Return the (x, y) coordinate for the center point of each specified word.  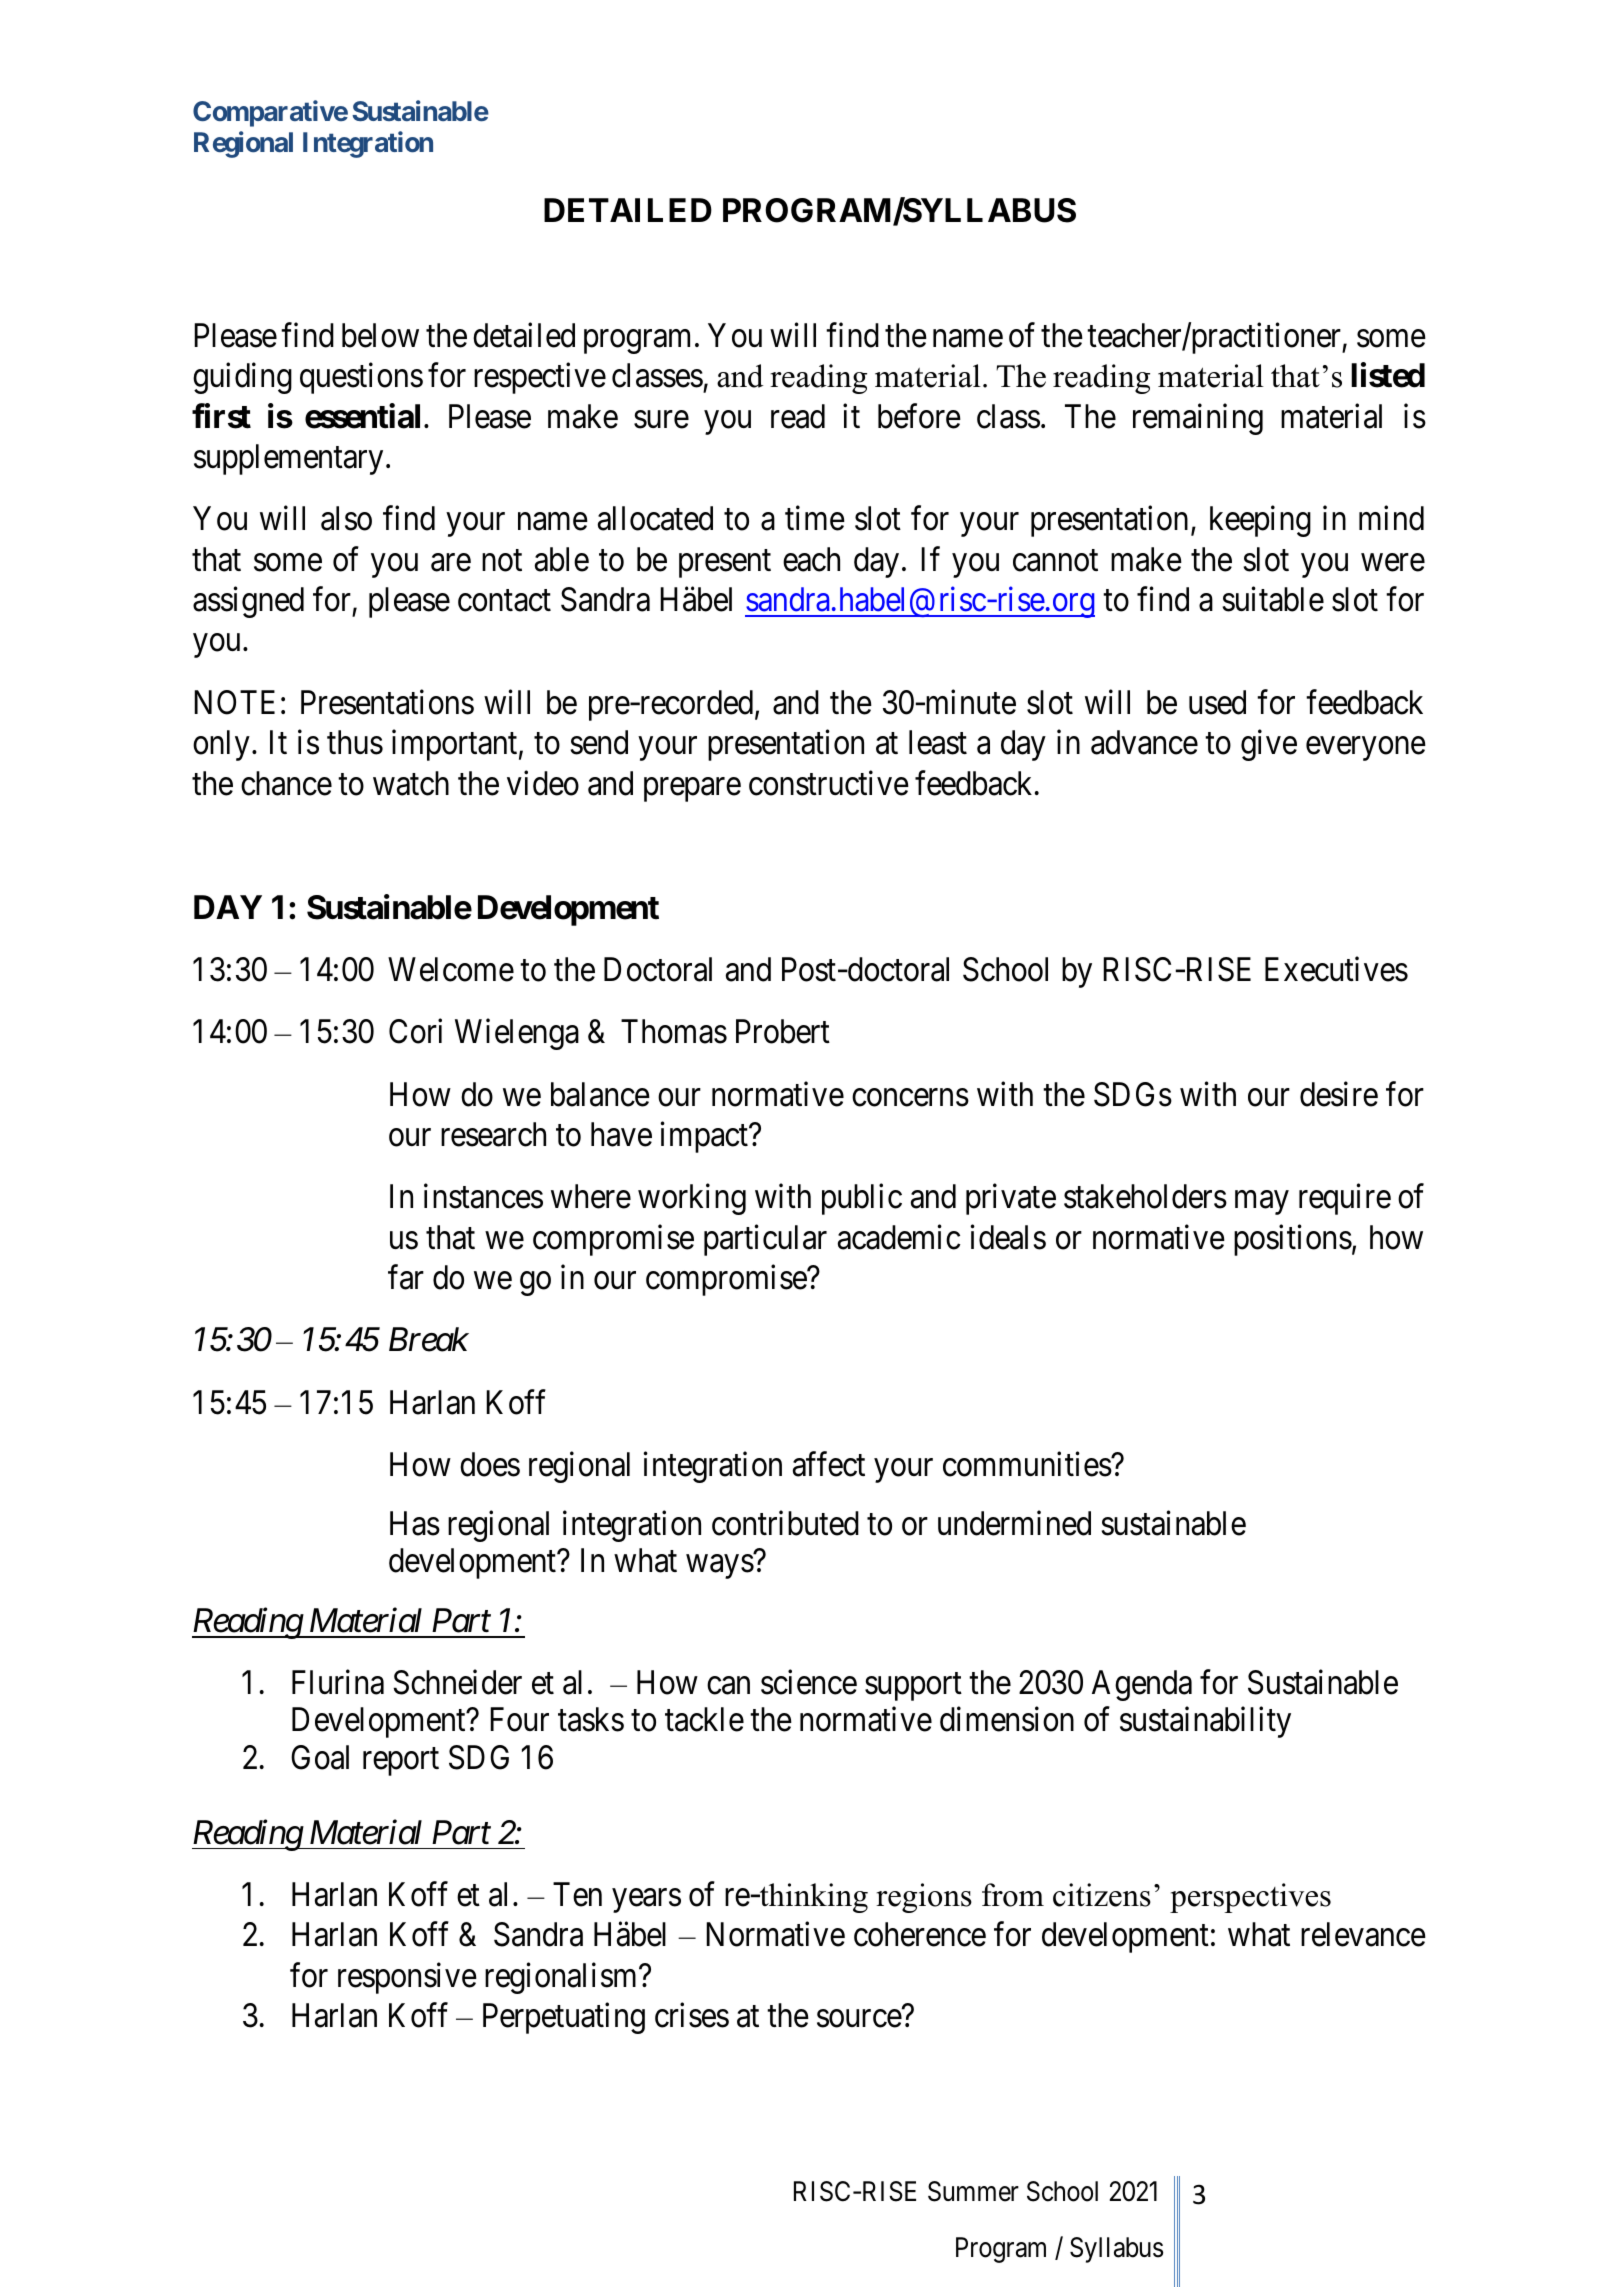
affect (829, 1464)
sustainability (1205, 1722)
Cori (415, 1031)
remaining (1198, 419)
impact (705, 1137)
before (919, 416)
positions (1293, 1240)
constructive (829, 783)
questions (361, 378)
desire (1339, 1094)
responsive (407, 1978)
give (1269, 745)
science (809, 1682)
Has (415, 1523)
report (401, 1762)
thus (355, 742)
